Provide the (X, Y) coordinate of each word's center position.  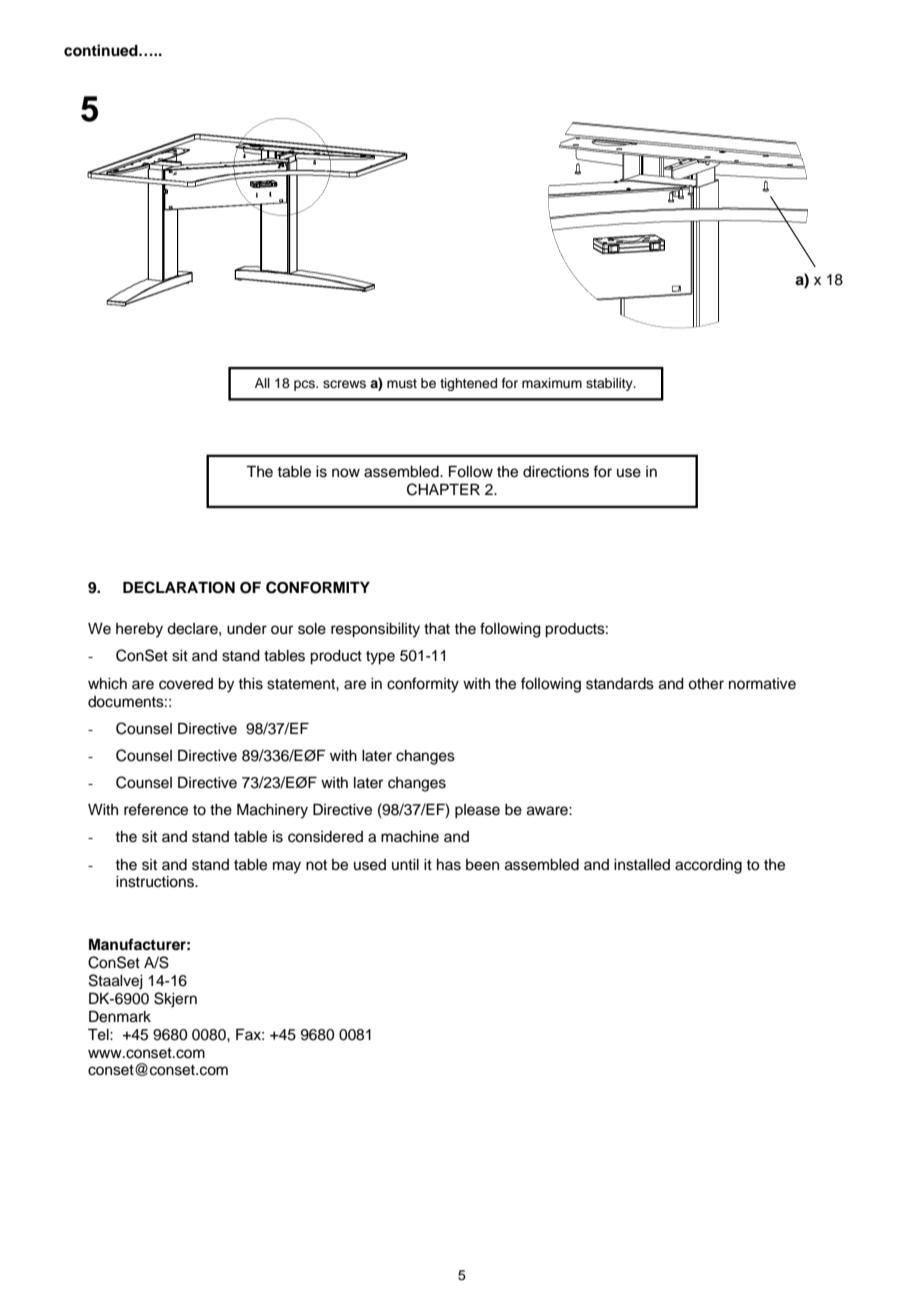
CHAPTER (443, 489)
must (402, 383)
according (708, 866)
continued (102, 50)
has (449, 865)
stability (610, 384)
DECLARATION (179, 587)
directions (556, 472)
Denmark (120, 1016)
